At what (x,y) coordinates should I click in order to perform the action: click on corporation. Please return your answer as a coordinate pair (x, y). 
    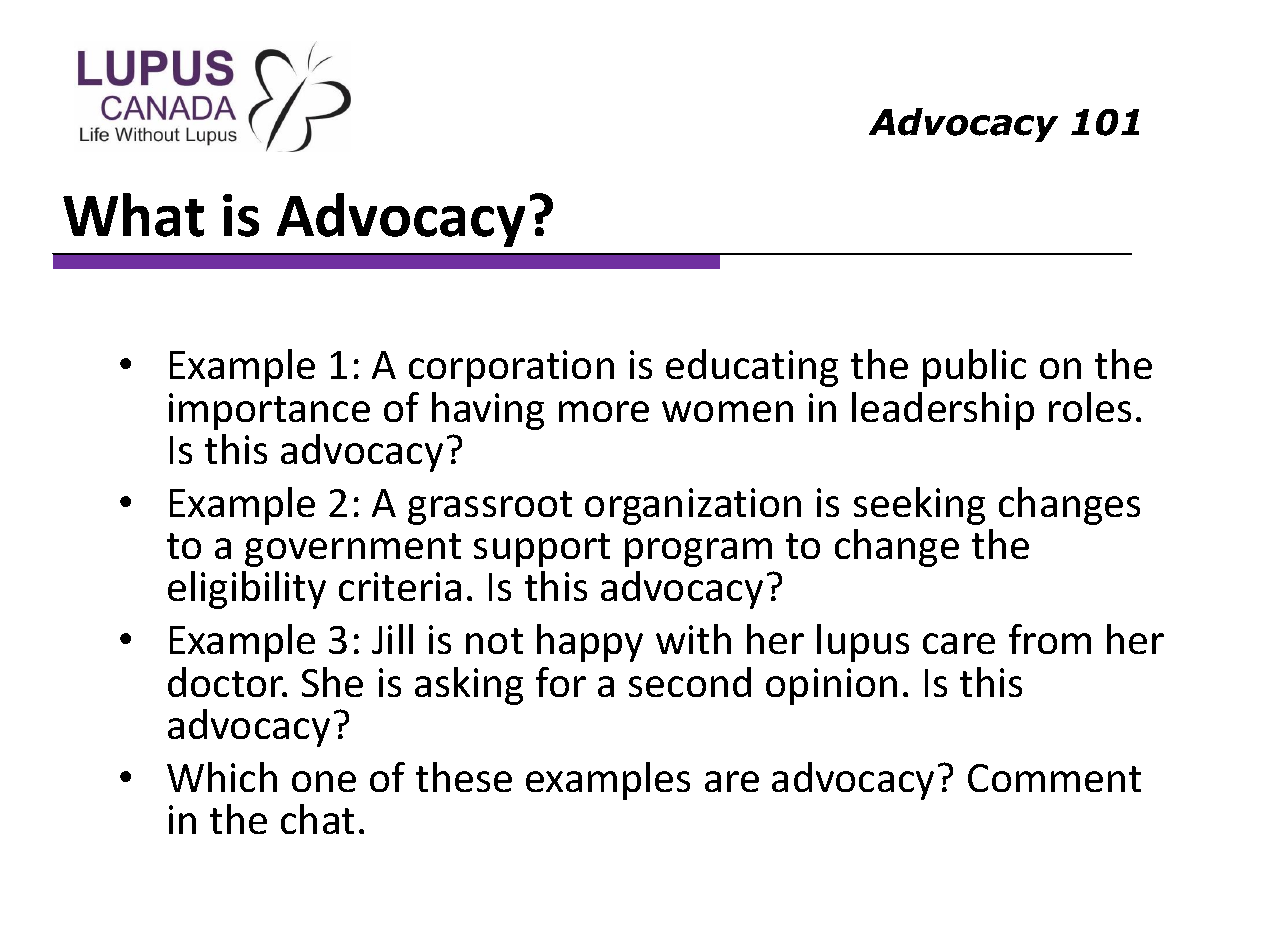
    Looking at the image, I should click on (511, 368).
